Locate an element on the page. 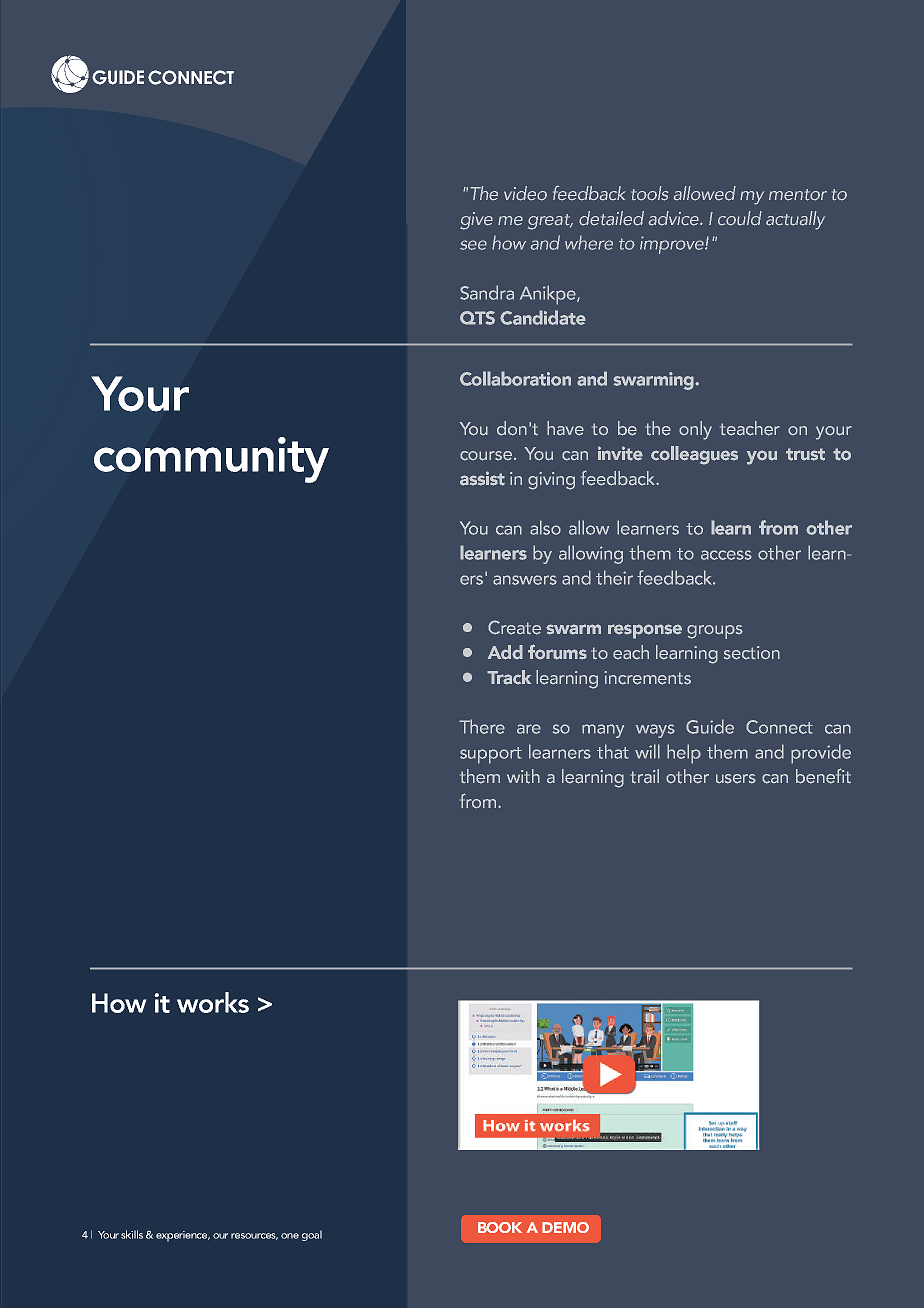  experience is located at coordinates (183, 1236).
